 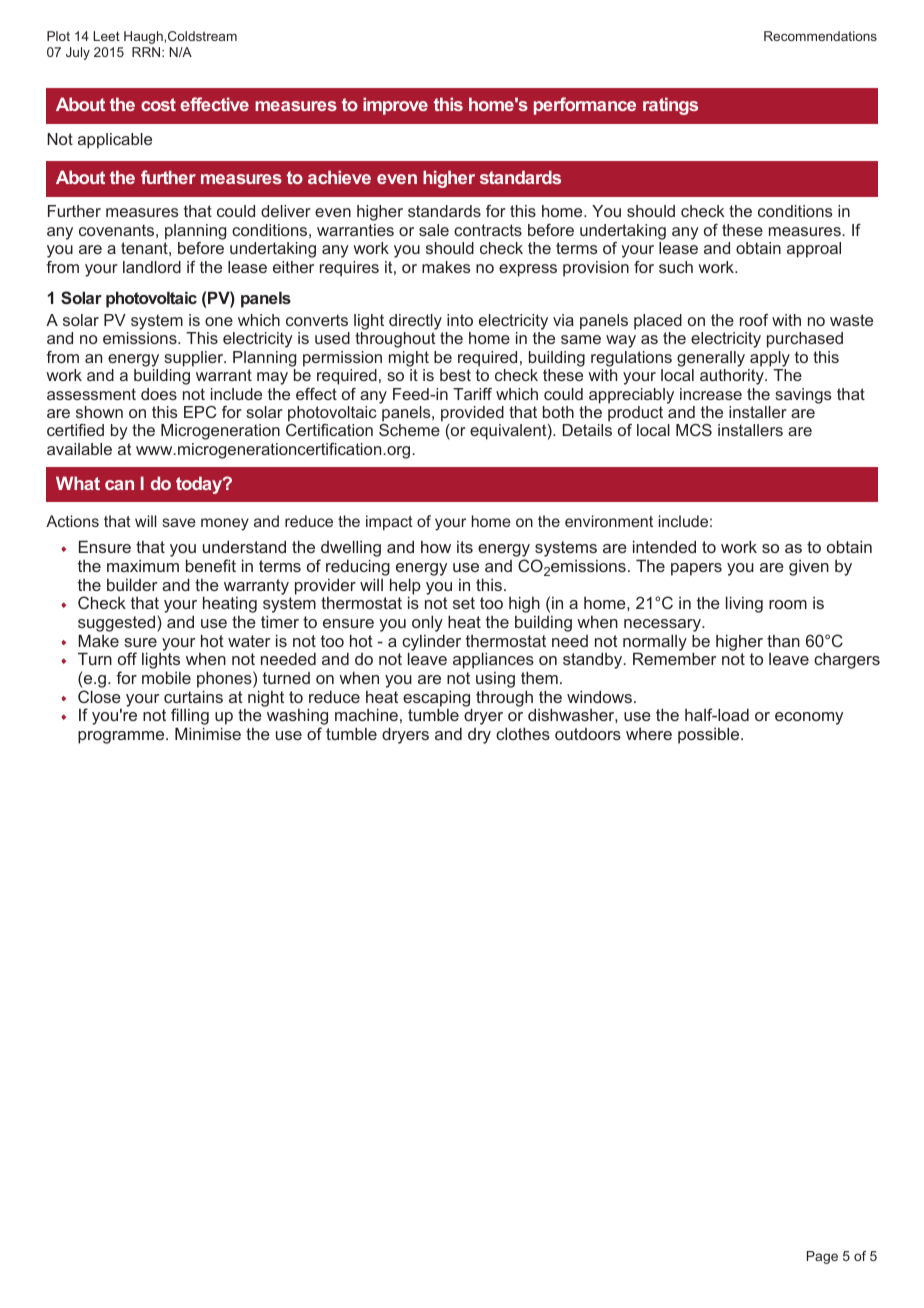 What do you see at coordinates (208, 733) in the page?
I see `Minimise` at bounding box center [208, 733].
